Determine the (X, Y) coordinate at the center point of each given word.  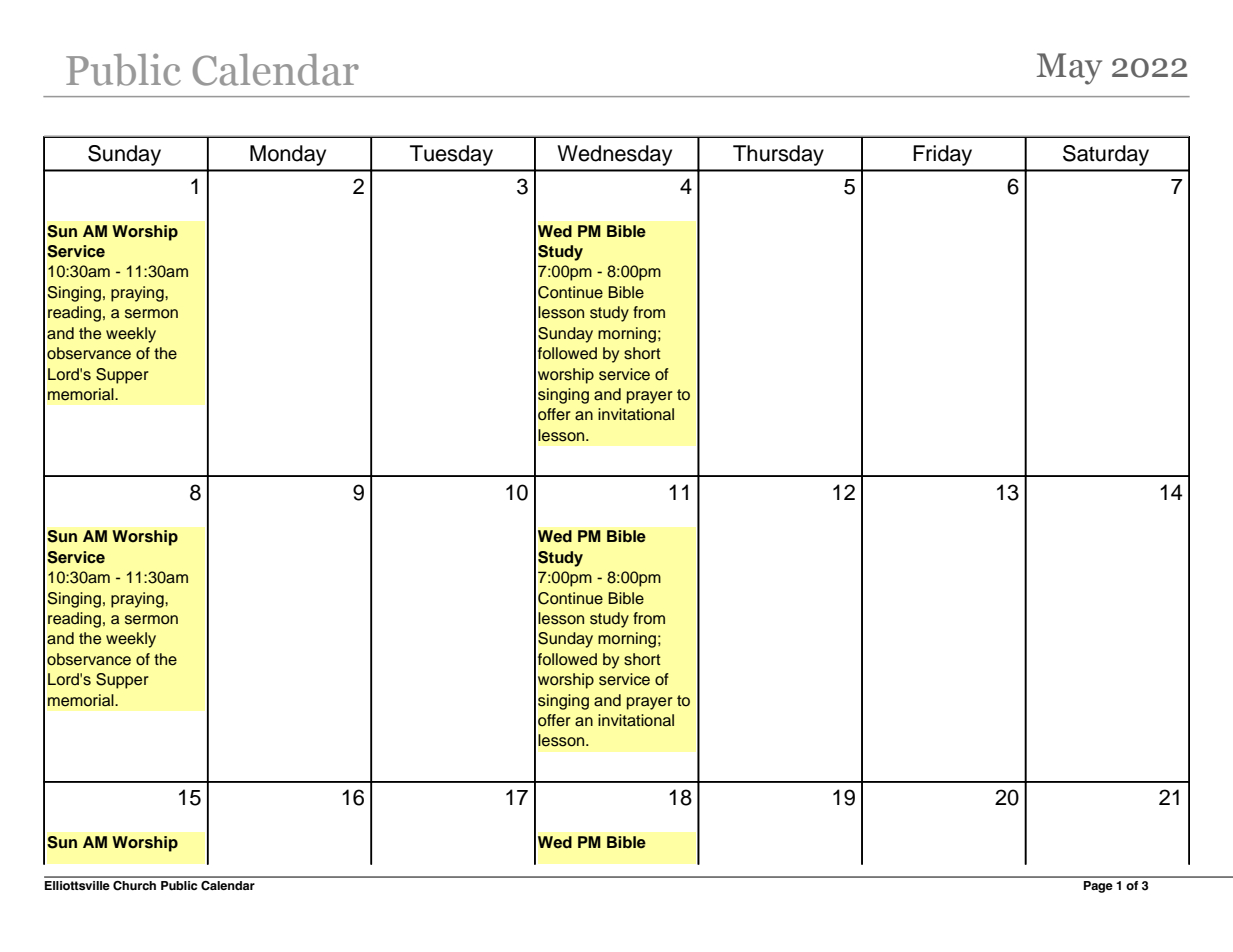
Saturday (1106, 155)
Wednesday (614, 155)
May (1069, 69)
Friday (942, 155)
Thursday (778, 155)
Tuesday (451, 155)
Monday (288, 155)
